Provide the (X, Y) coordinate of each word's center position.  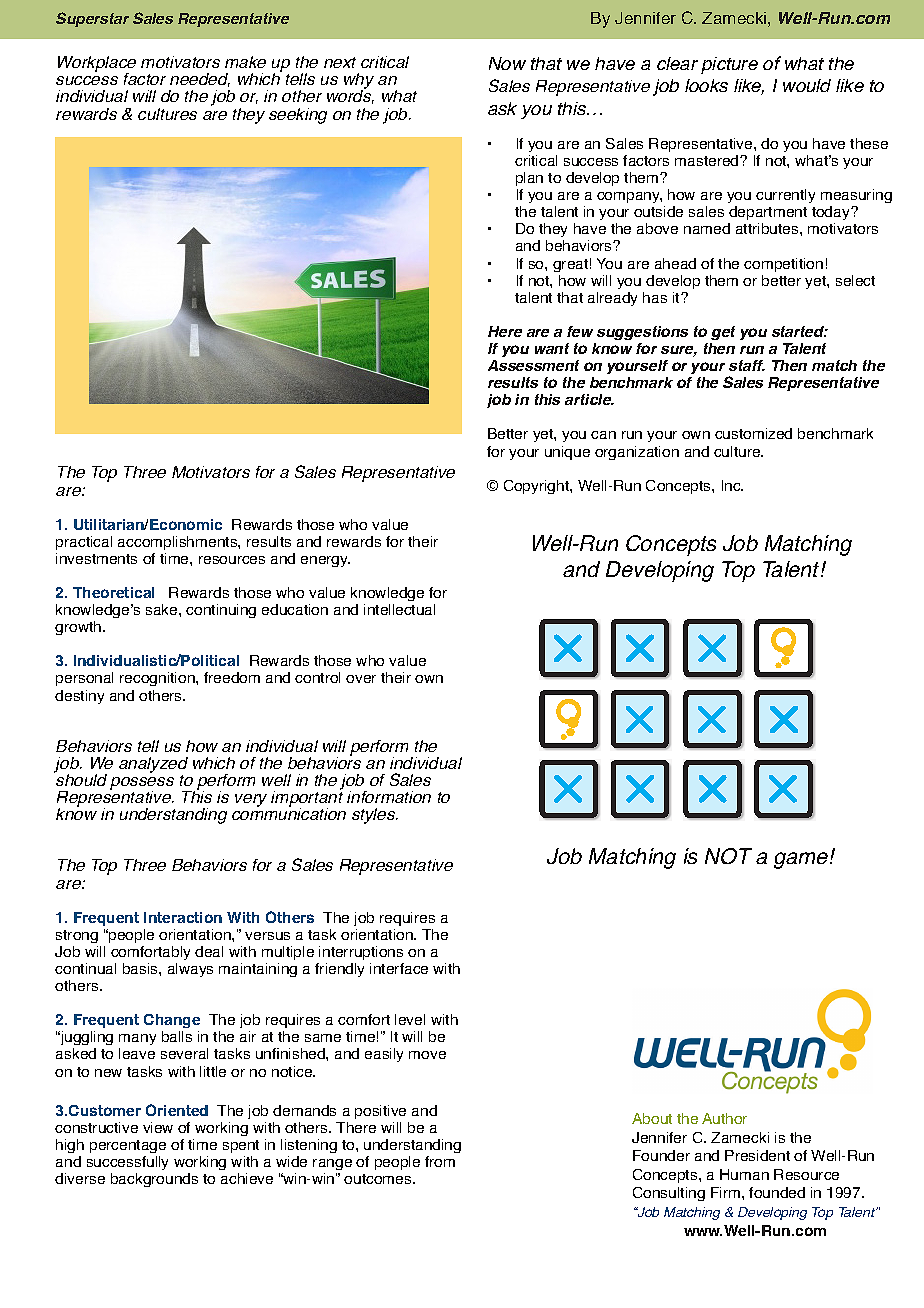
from (440, 1161)
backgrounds (154, 1180)
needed (200, 80)
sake (163, 609)
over (361, 679)
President (757, 1155)
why (359, 82)
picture (729, 65)
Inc (732, 485)
